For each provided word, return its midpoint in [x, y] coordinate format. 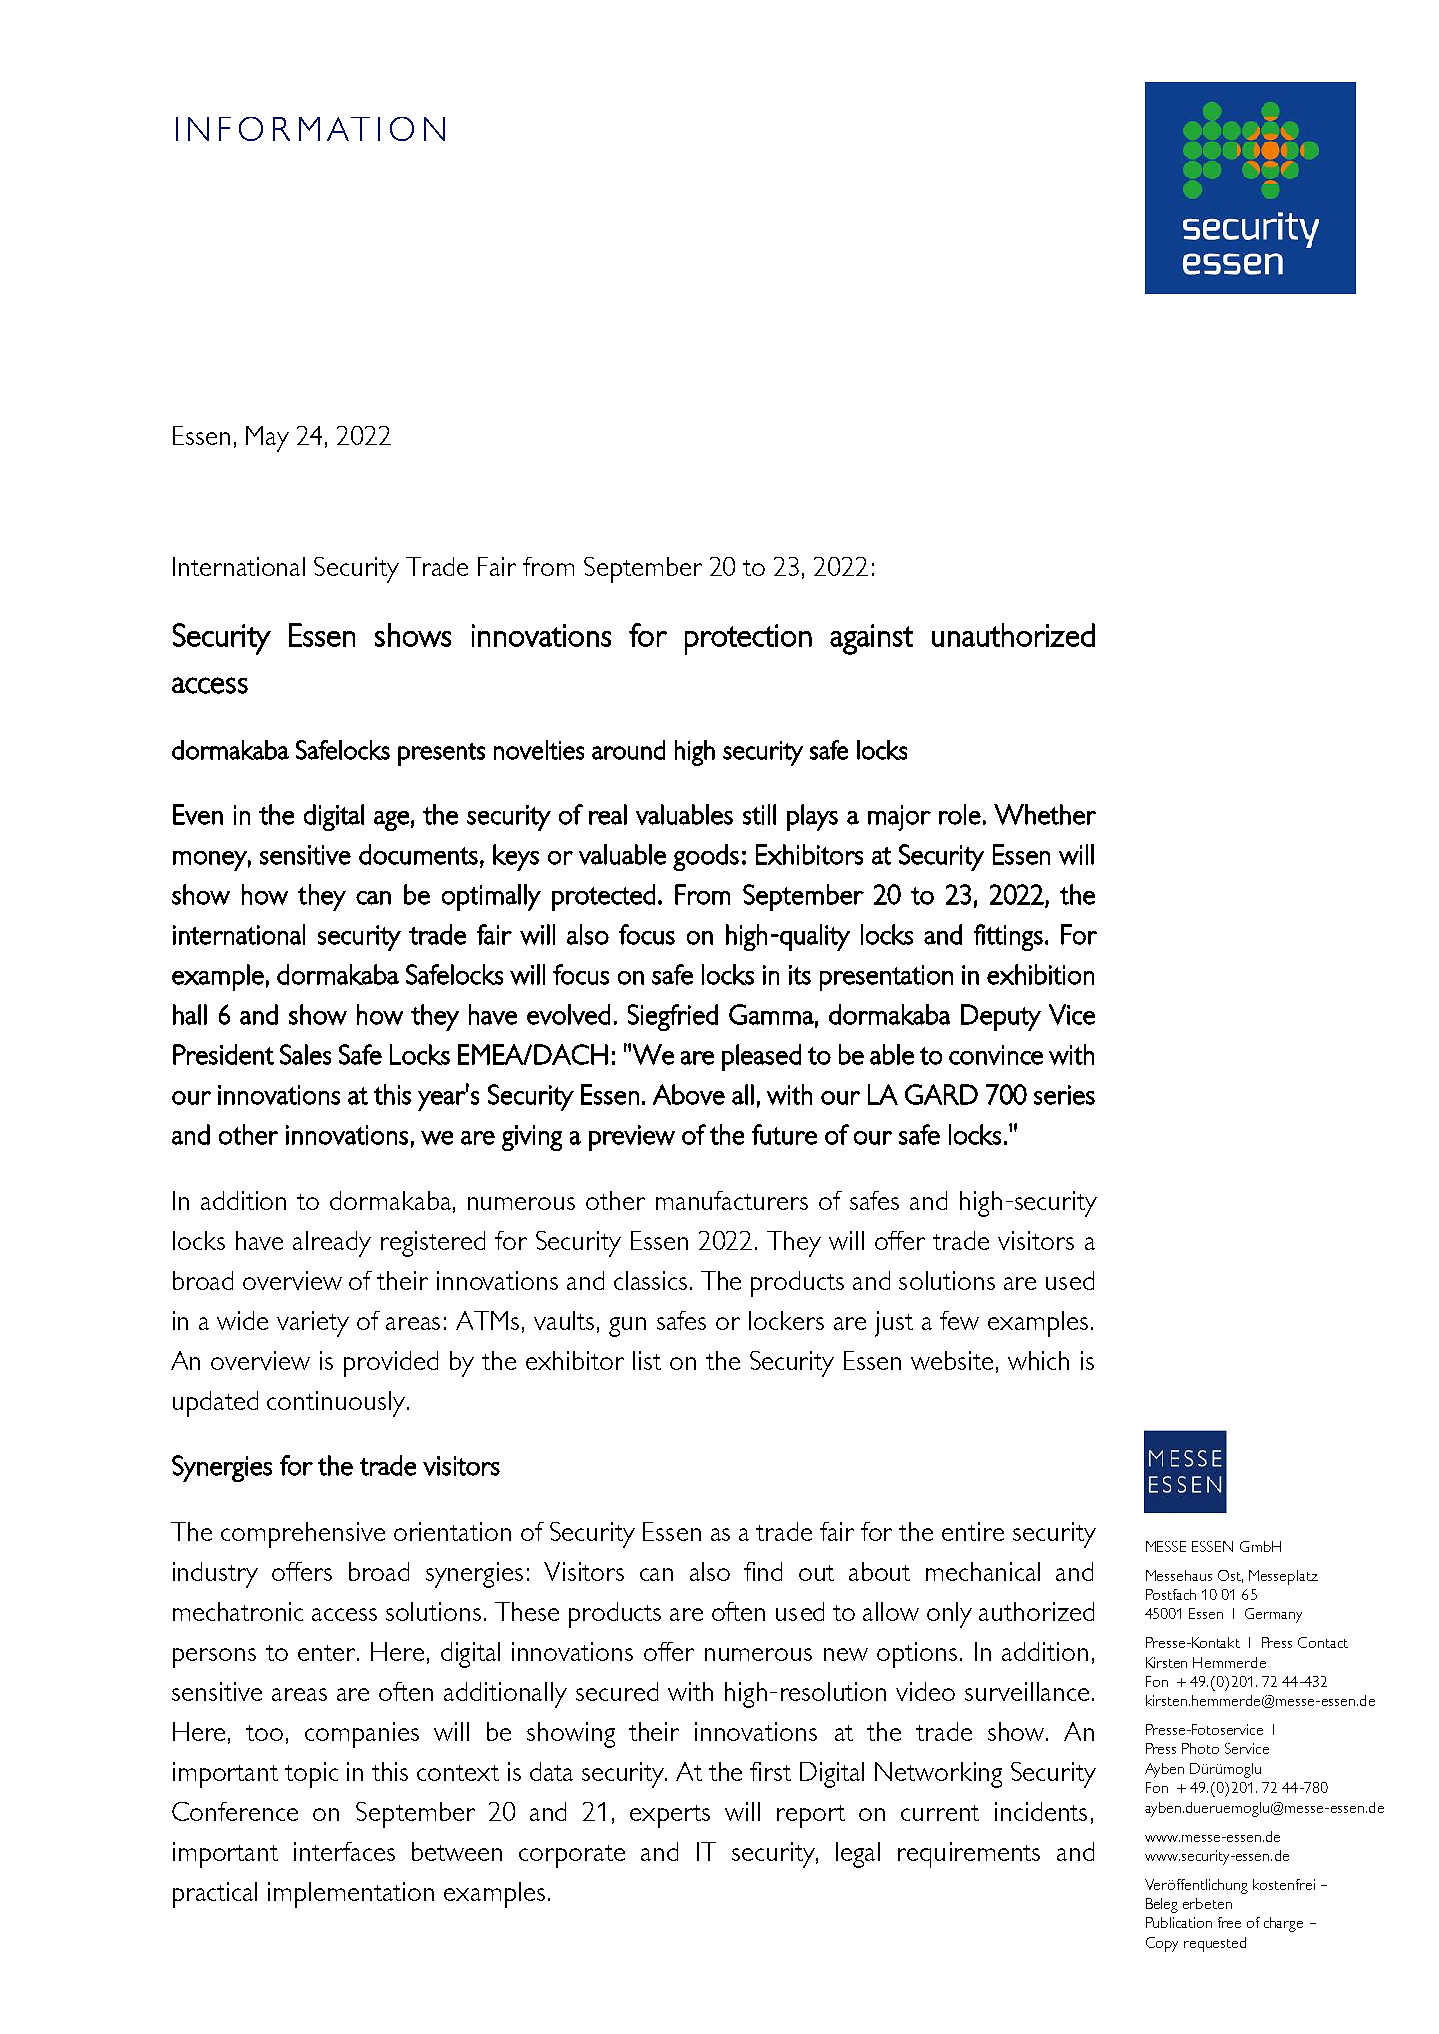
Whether [1045, 814]
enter [328, 1653]
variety [313, 1324]
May [267, 439]
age [391, 821]
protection [748, 639]
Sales [305, 1054]
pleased [761, 1057]
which [1038, 1360]
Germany [1273, 1615]
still [759, 814]
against [871, 639]
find [763, 1571]
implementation [351, 1895]
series [1064, 1095]
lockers [786, 1320]
